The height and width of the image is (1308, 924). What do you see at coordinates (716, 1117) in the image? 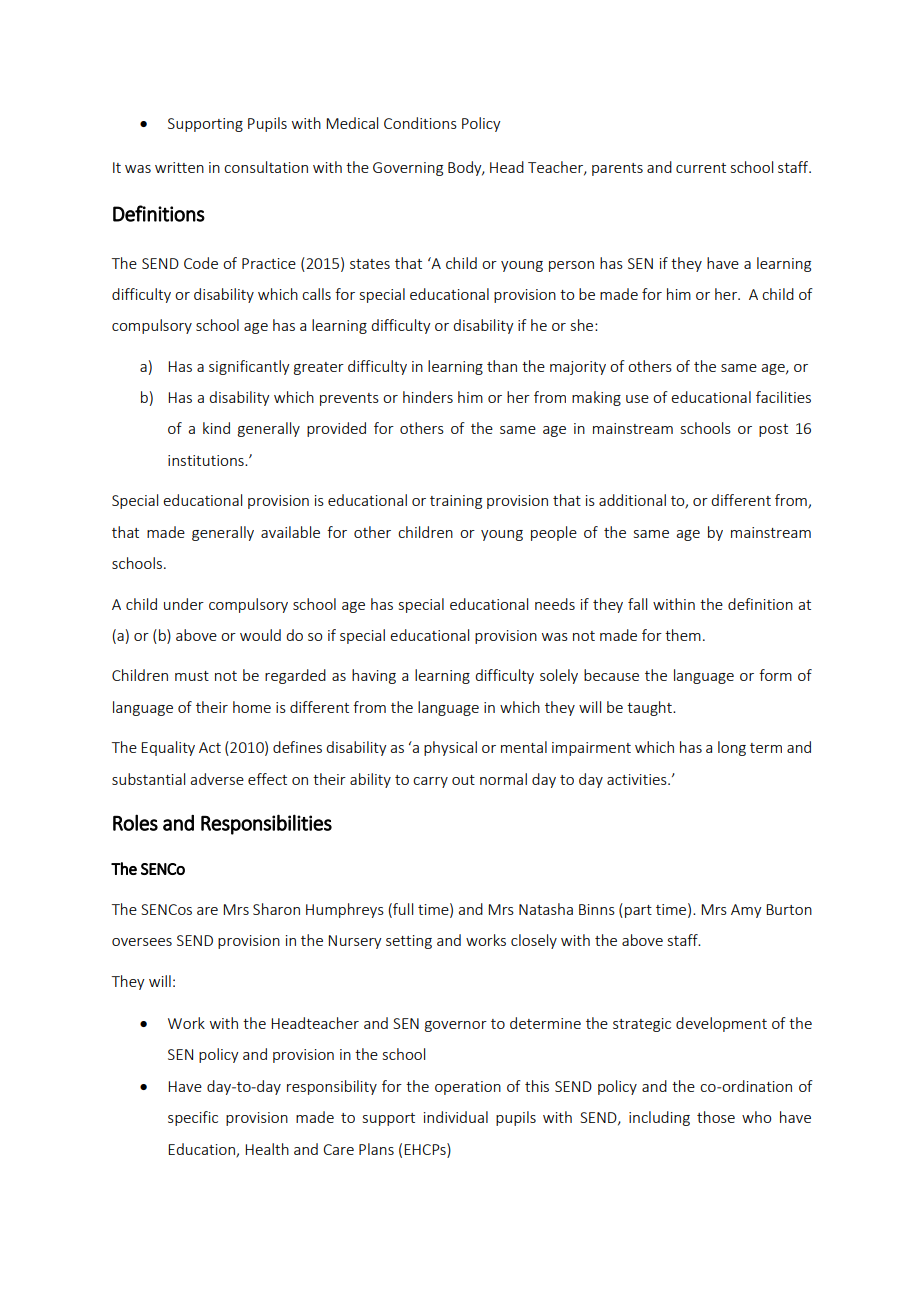
I see `those` at bounding box center [716, 1117].
